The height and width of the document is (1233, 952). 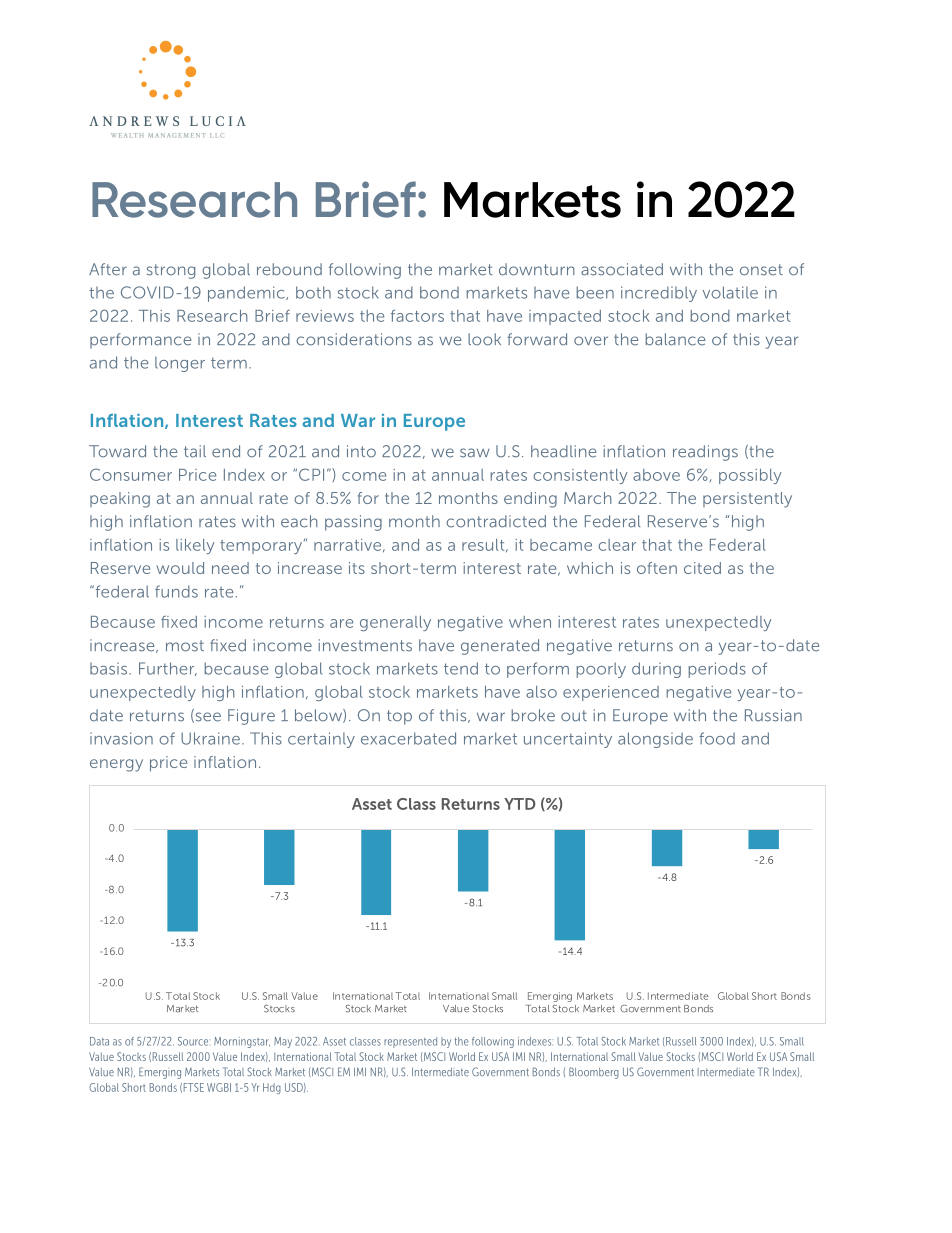 What do you see at coordinates (194, 1041) in the document?
I see `Source` at bounding box center [194, 1041].
